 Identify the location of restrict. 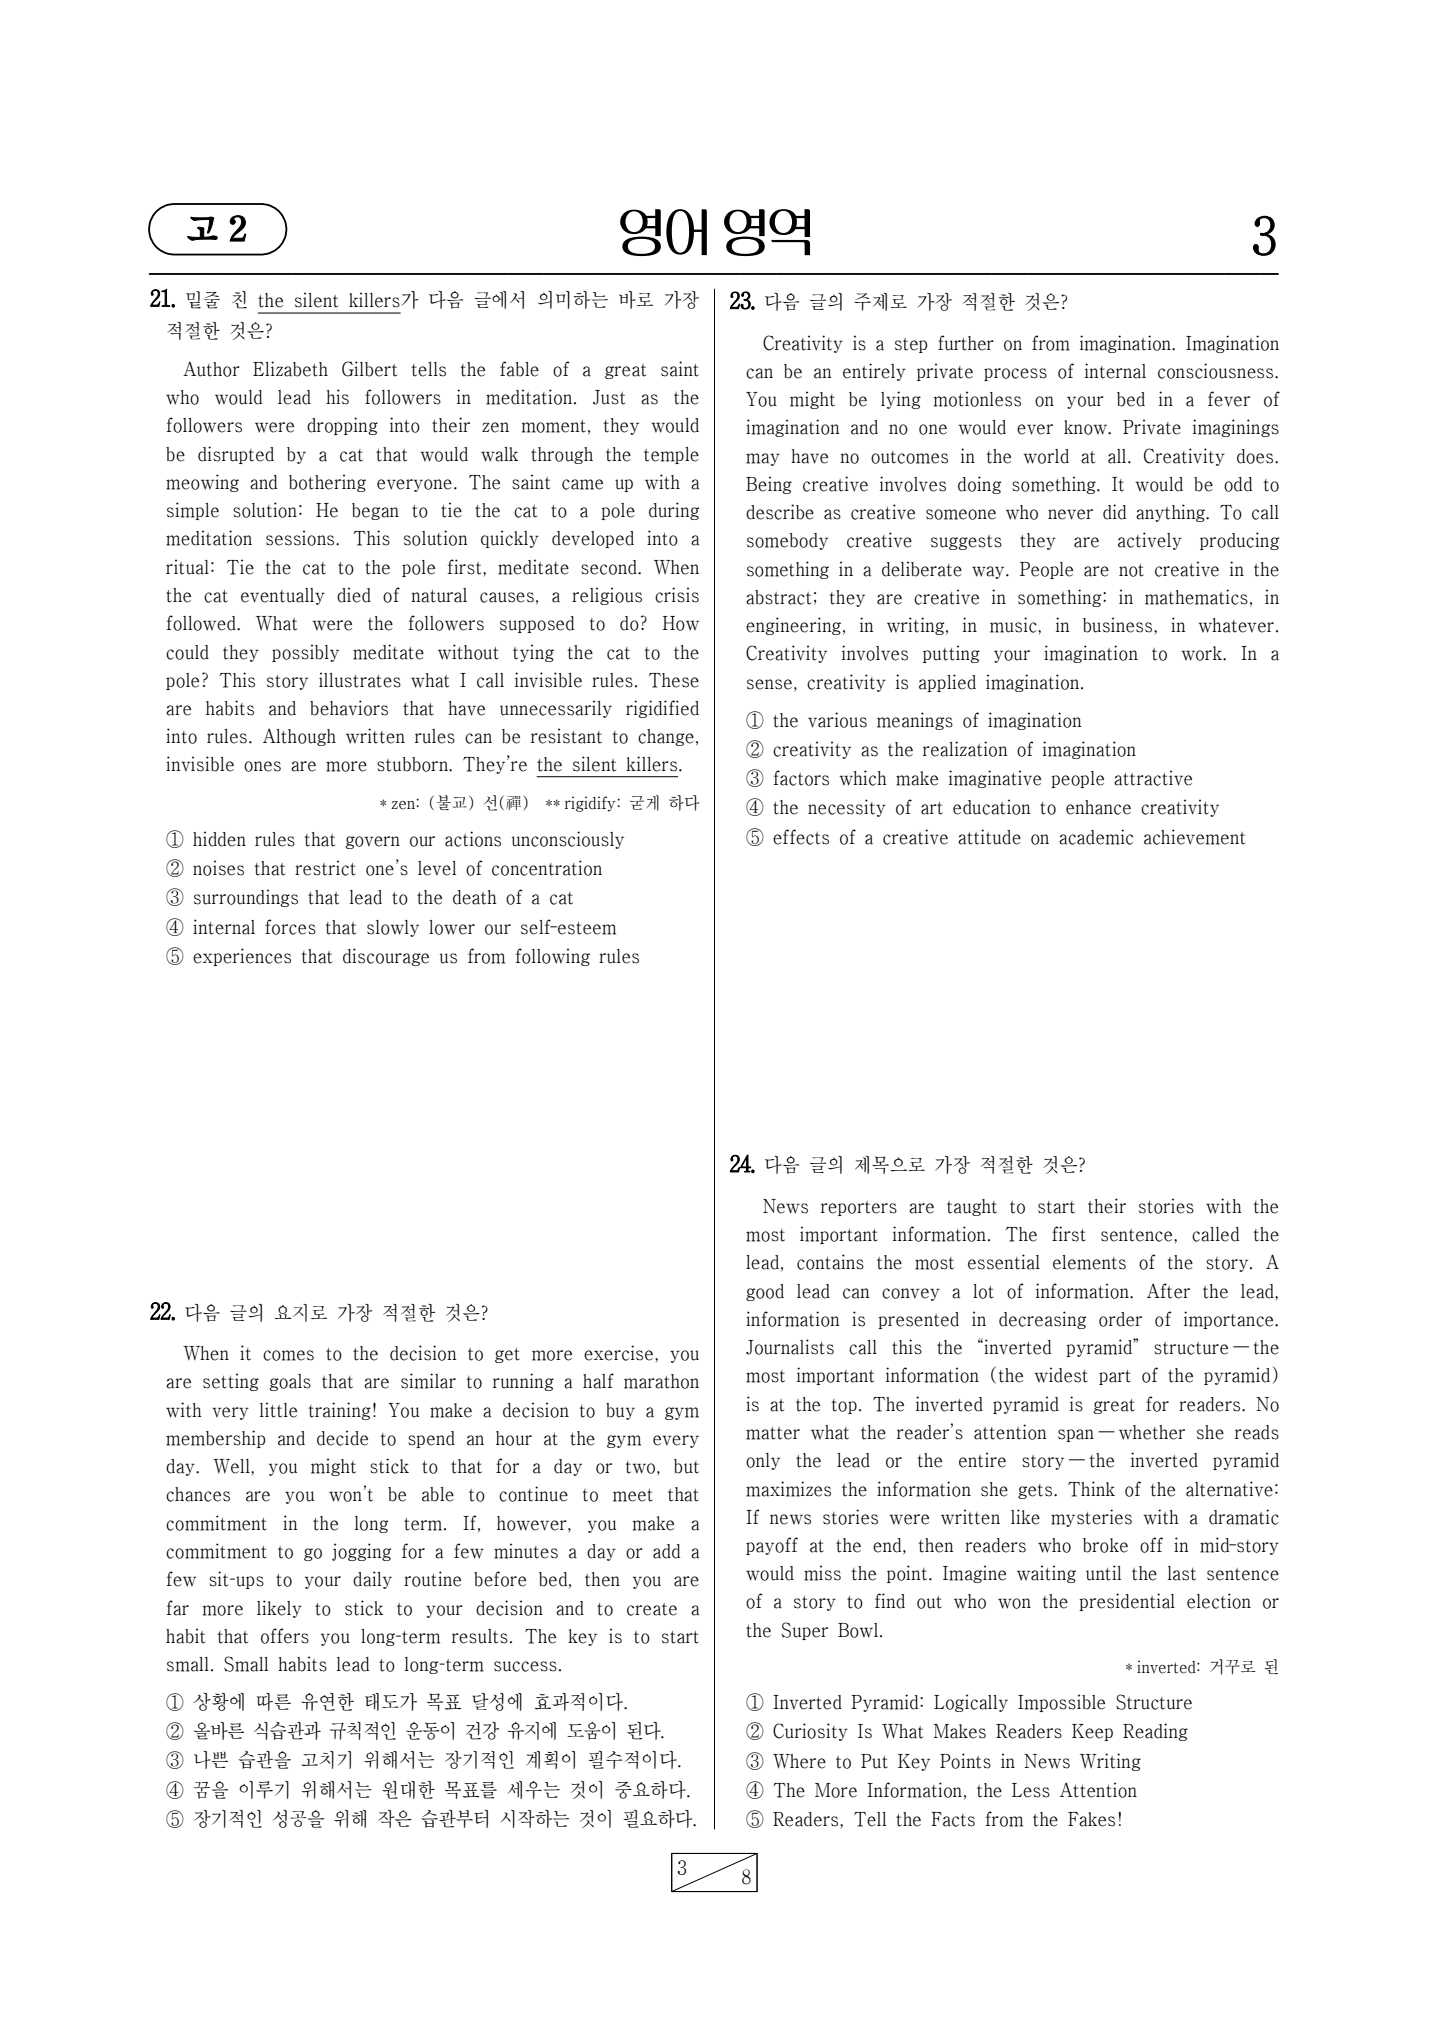
(325, 868).
